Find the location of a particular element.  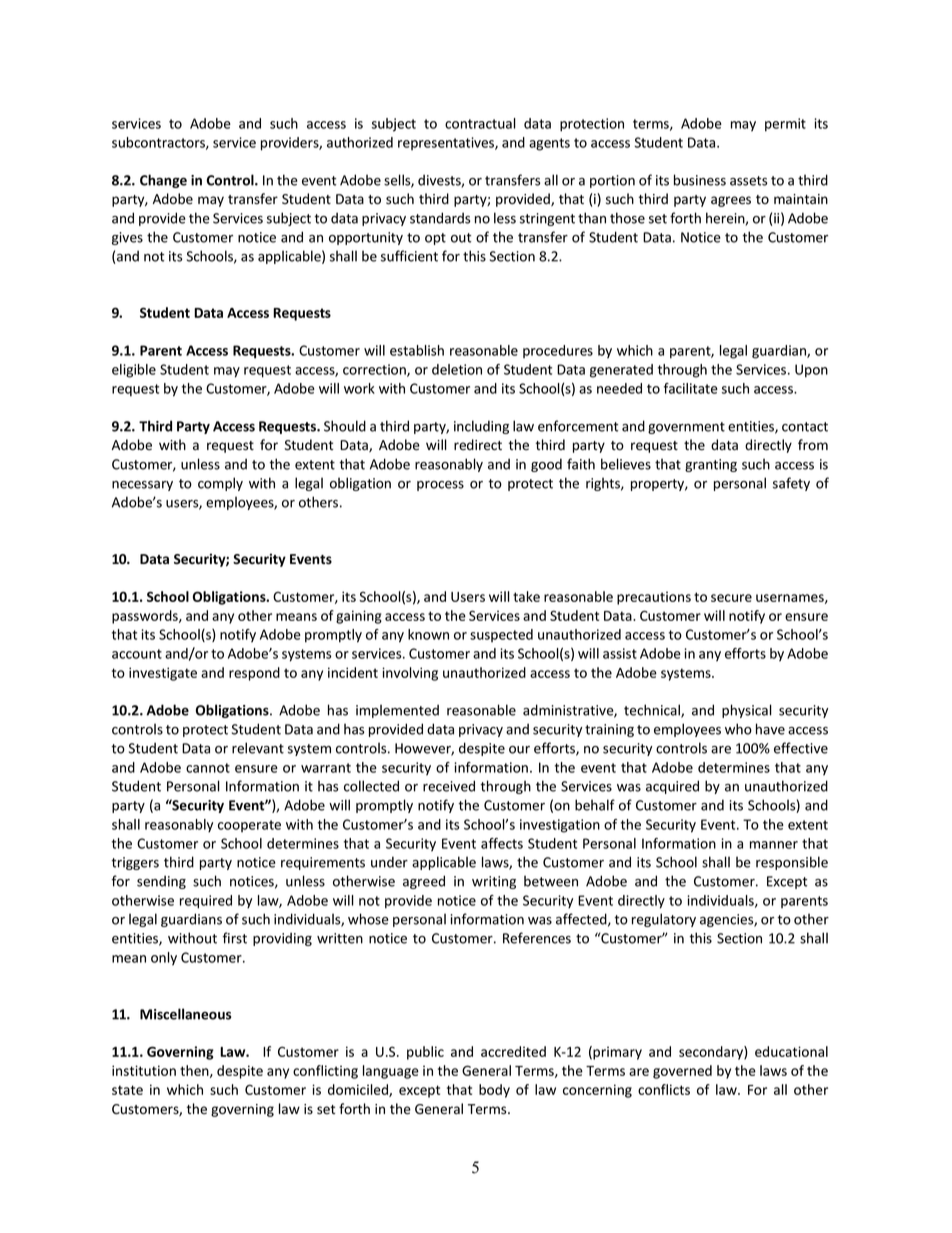

account is located at coordinates (137, 654).
